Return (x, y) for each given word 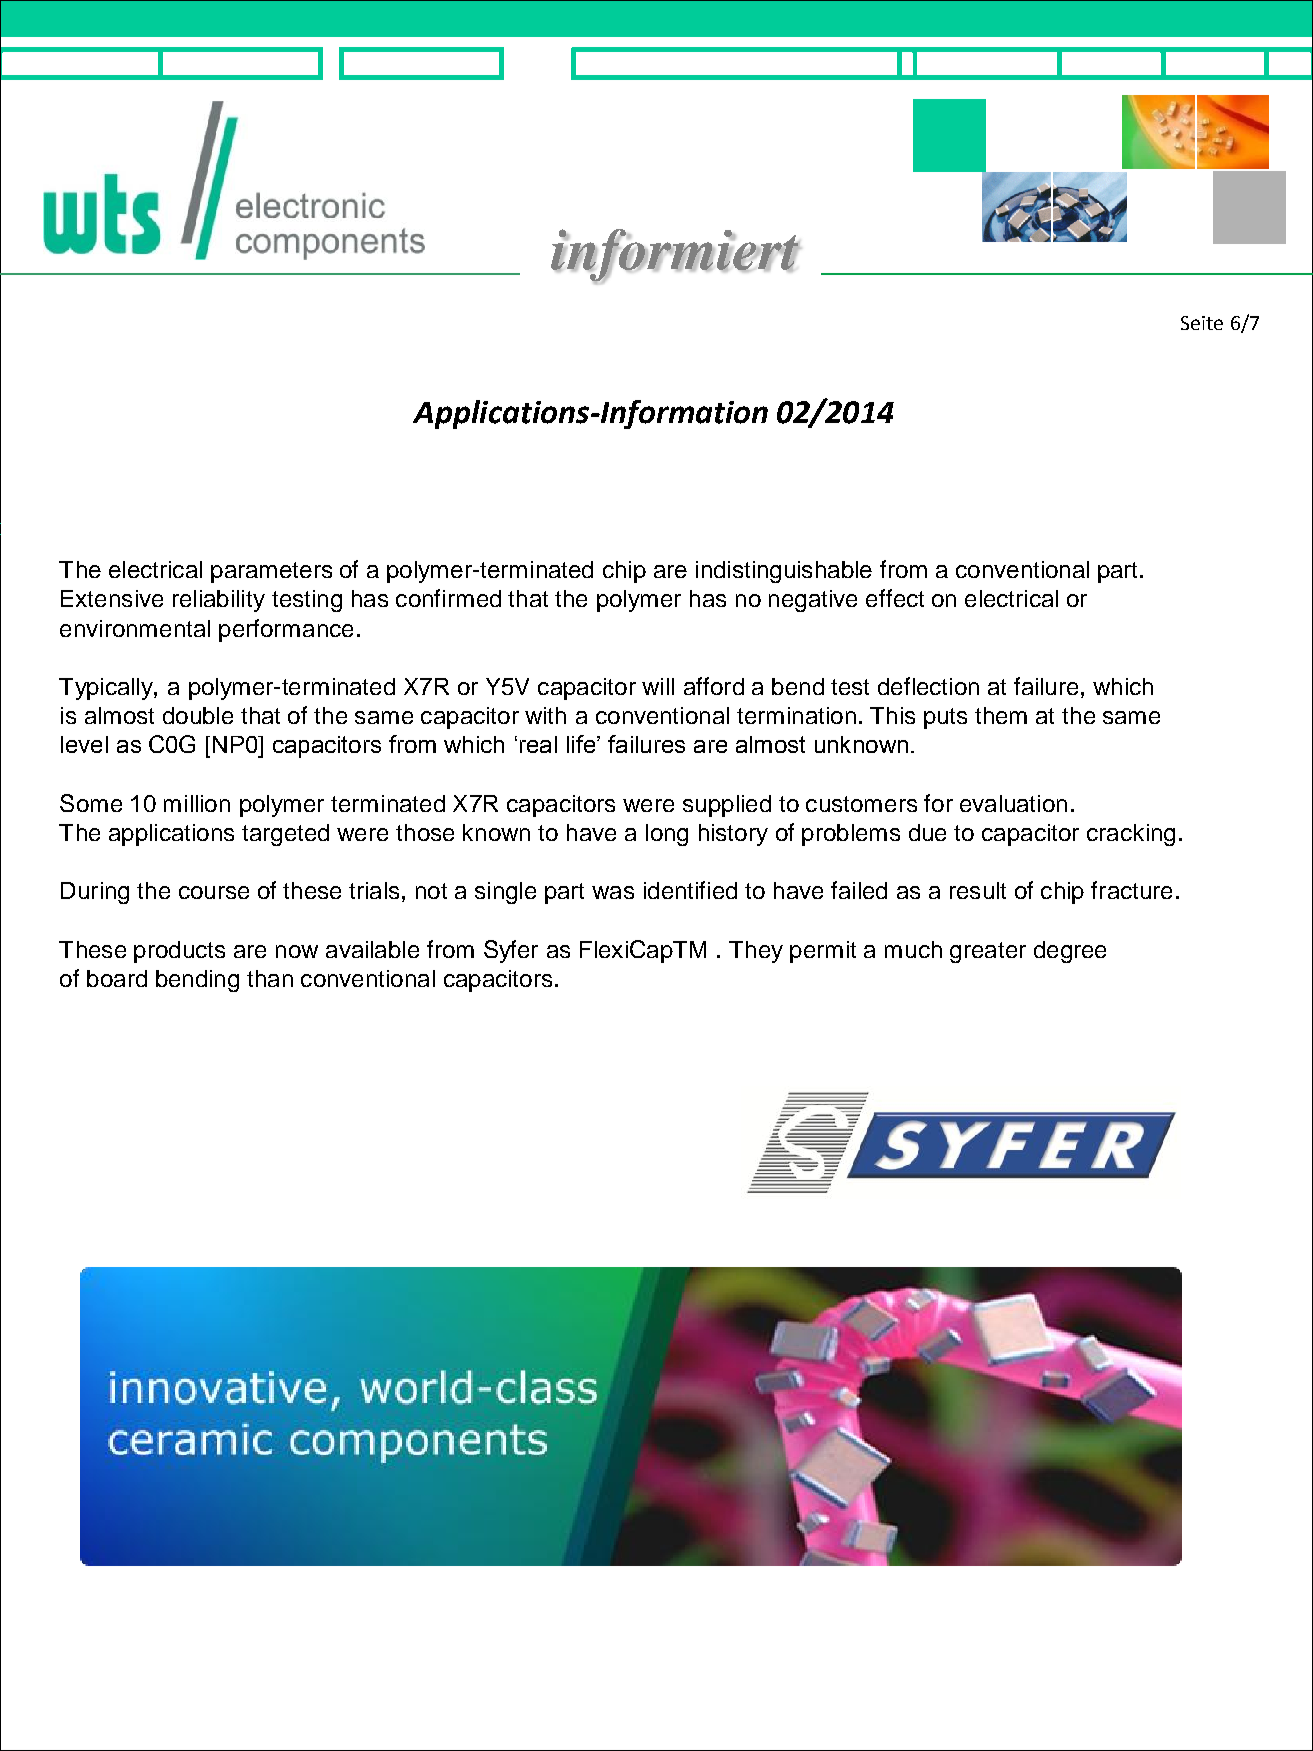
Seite (1202, 323)
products (179, 952)
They (756, 952)
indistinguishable (784, 572)
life (581, 744)
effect (895, 598)
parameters (271, 572)
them (1001, 715)
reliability (219, 601)
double (198, 715)
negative (813, 601)
